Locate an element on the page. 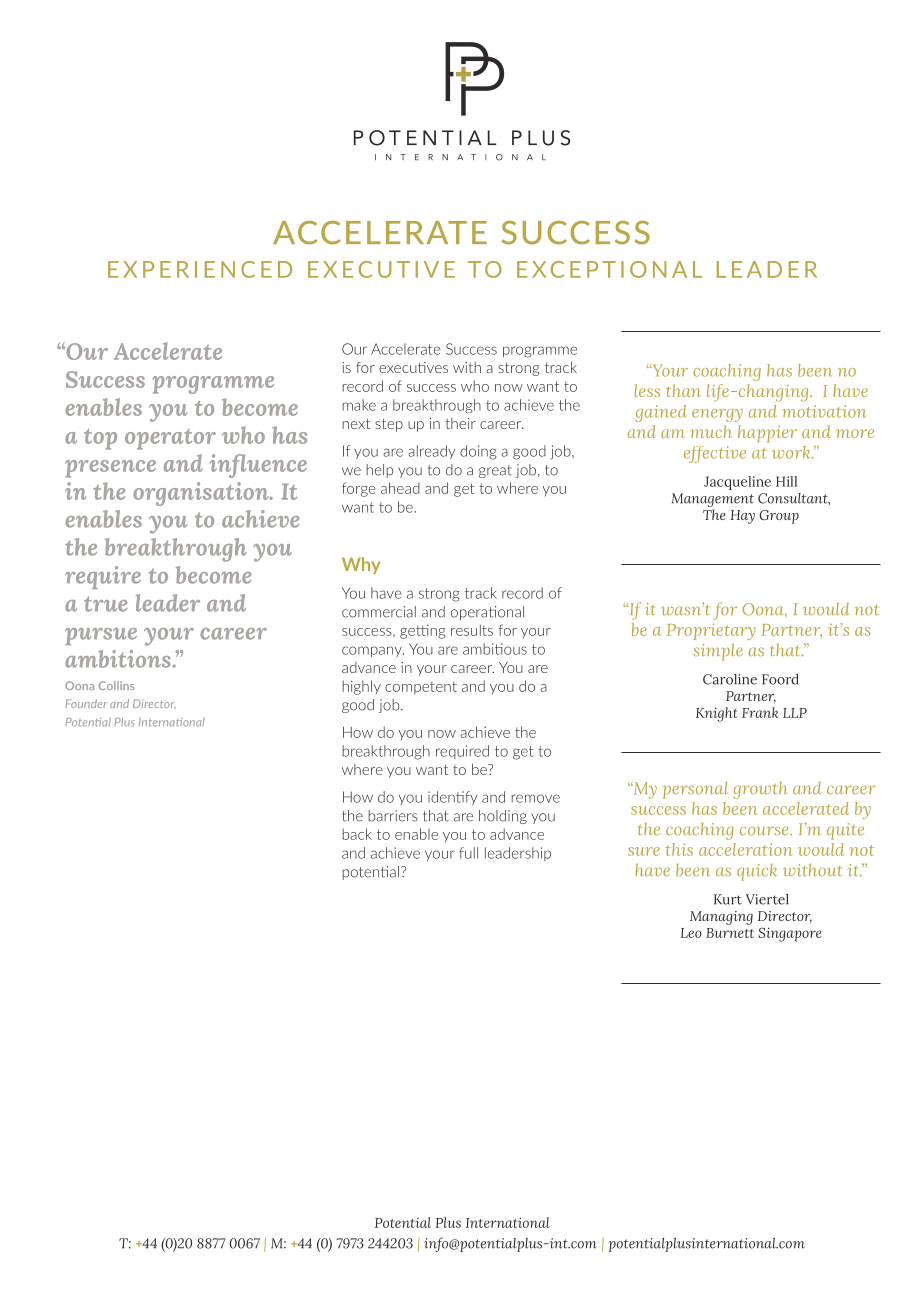  back is located at coordinates (357, 834).
